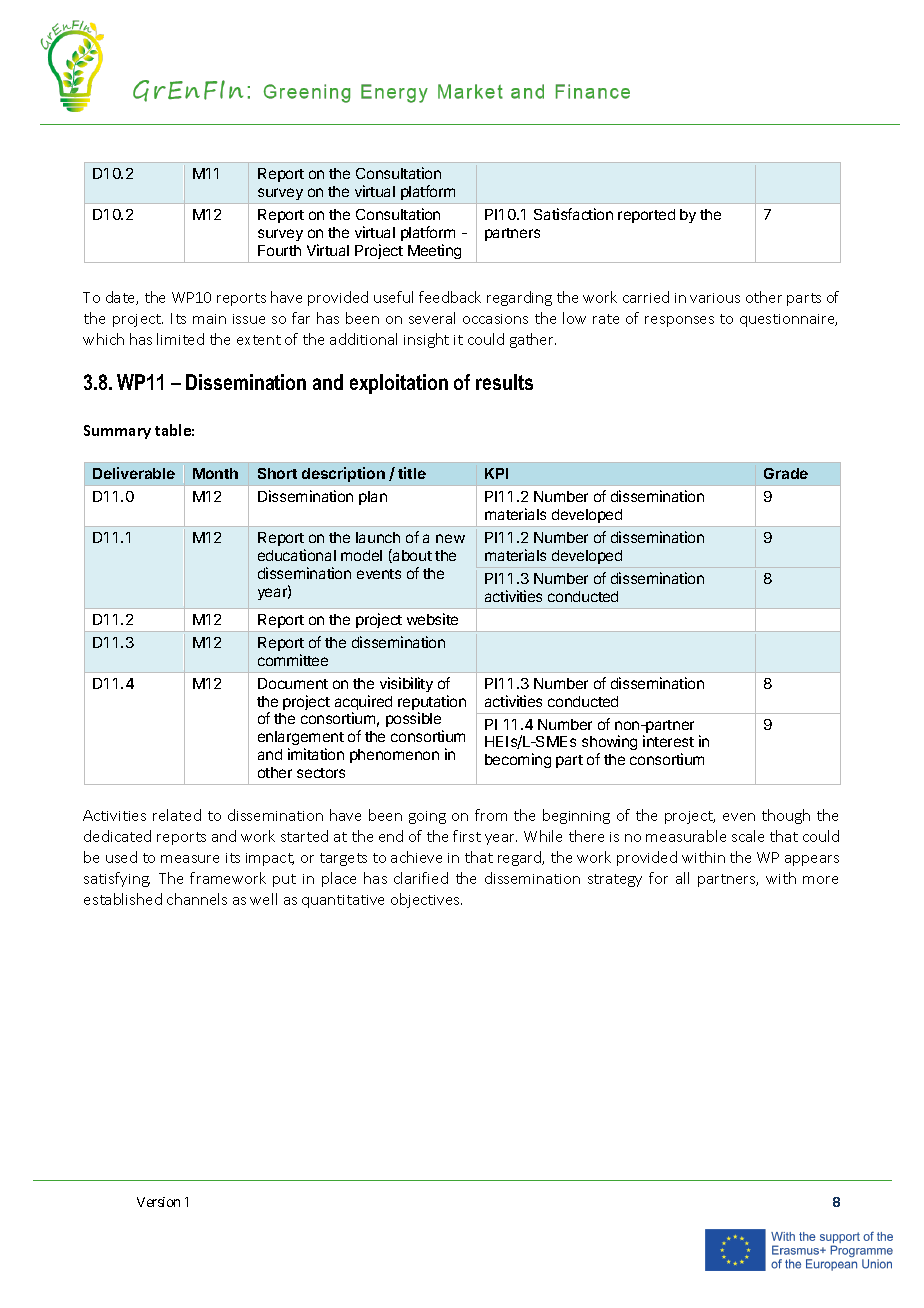  What do you see at coordinates (432, 704) in the screenshot?
I see `reputation` at bounding box center [432, 704].
